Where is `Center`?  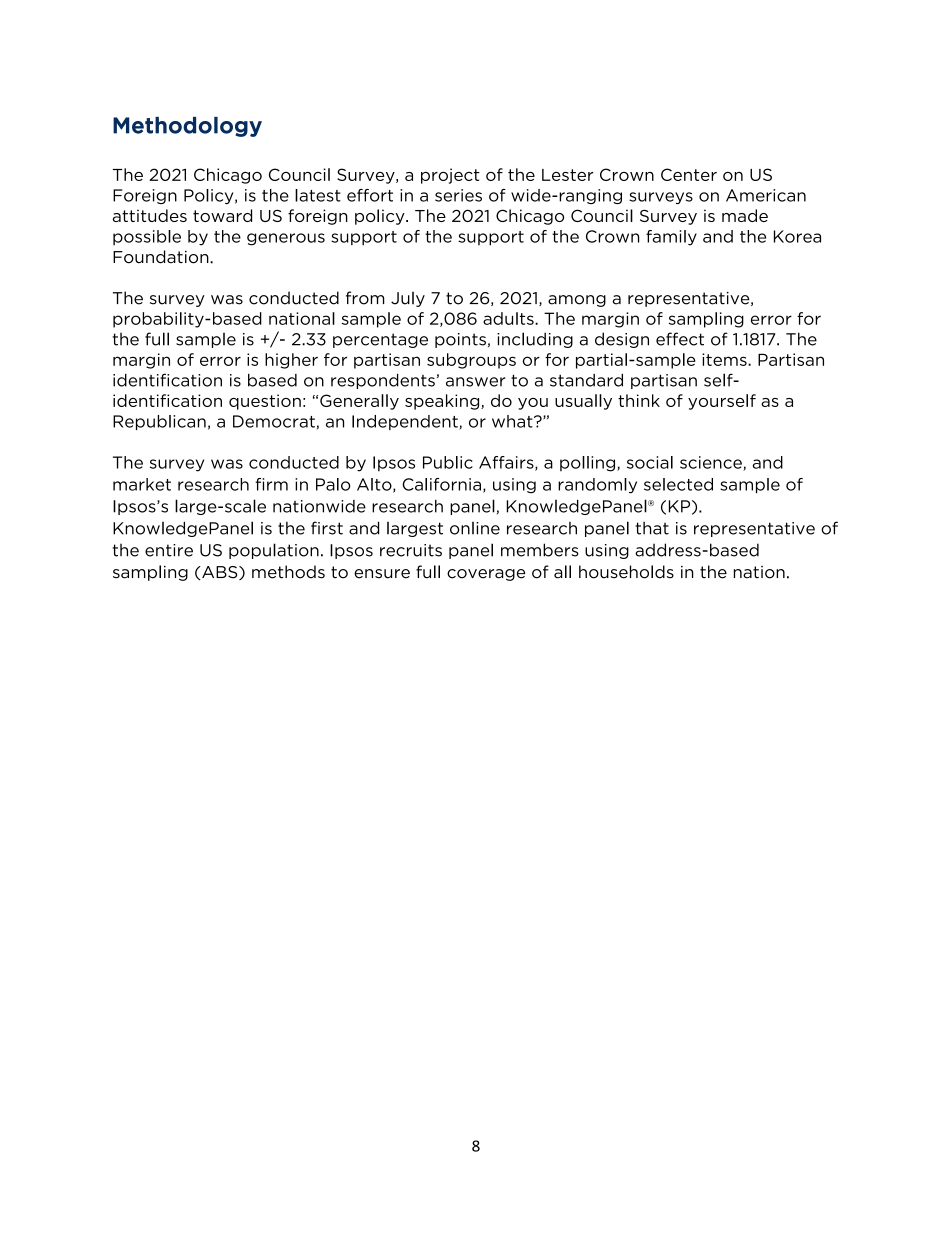 Center is located at coordinates (689, 174).
